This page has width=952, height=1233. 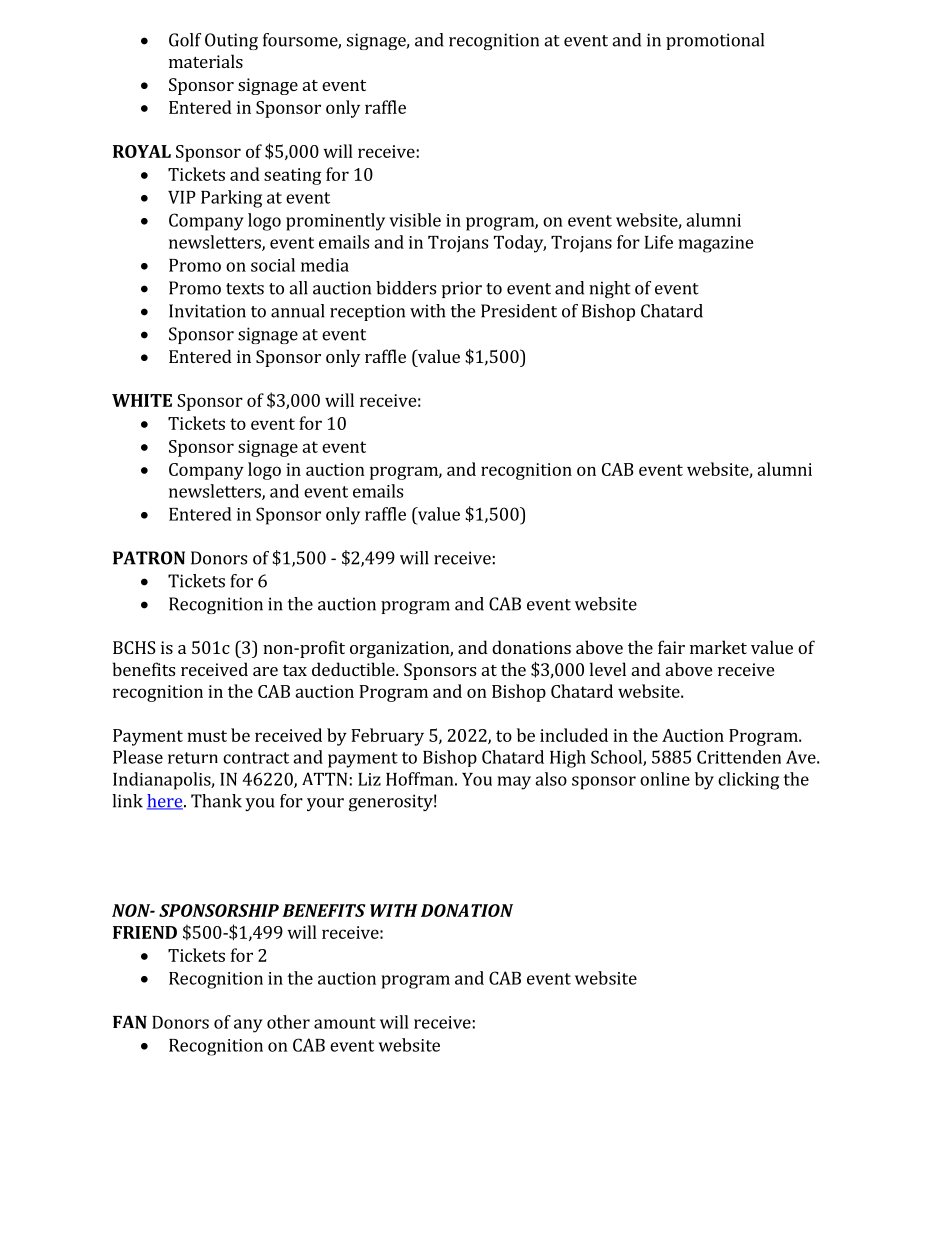 What do you see at coordinates (206, 61) in the page?
I see `materials` at bounding box center [206, 61].
